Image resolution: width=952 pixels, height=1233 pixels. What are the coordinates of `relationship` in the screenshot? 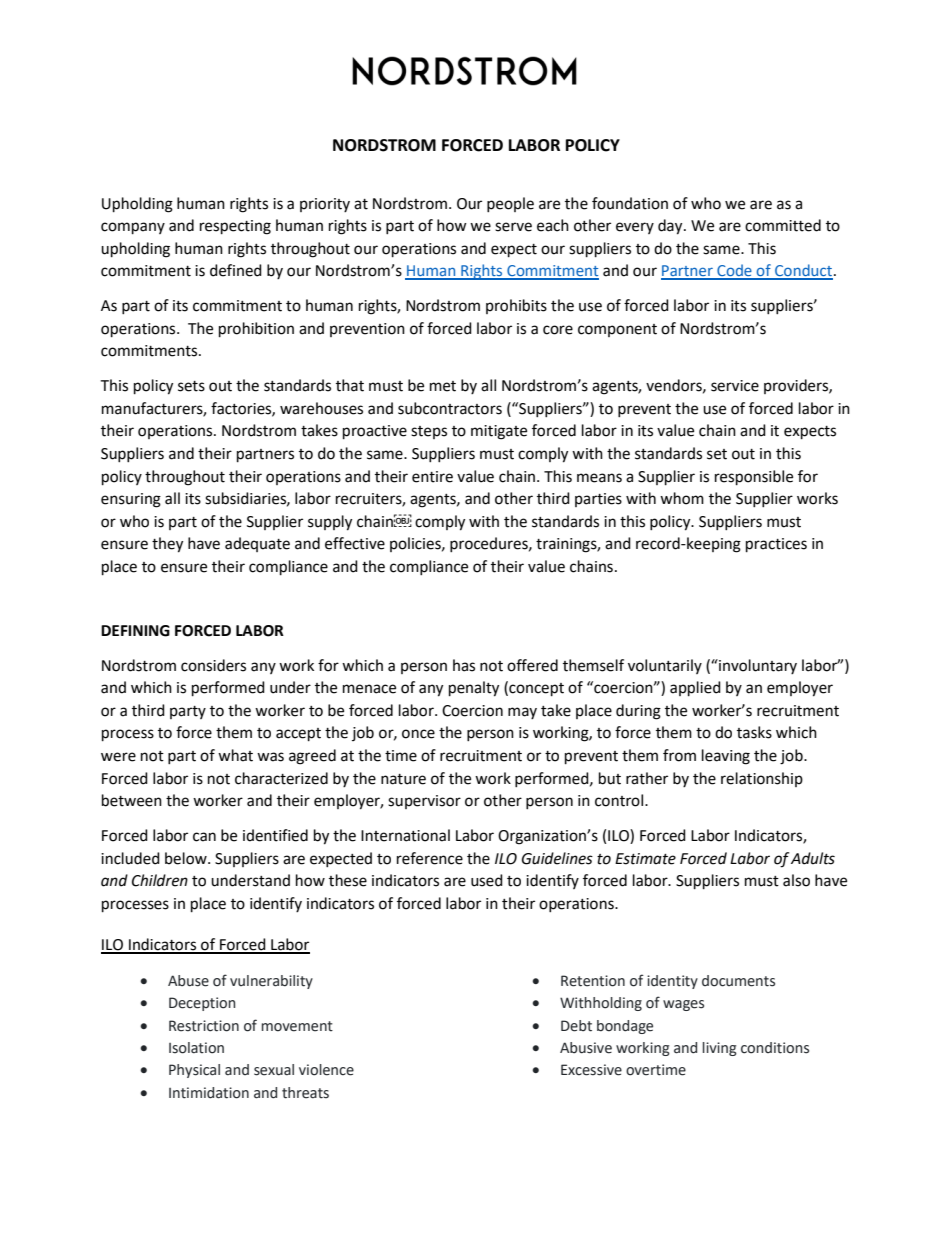 It's located at (762, 779).
